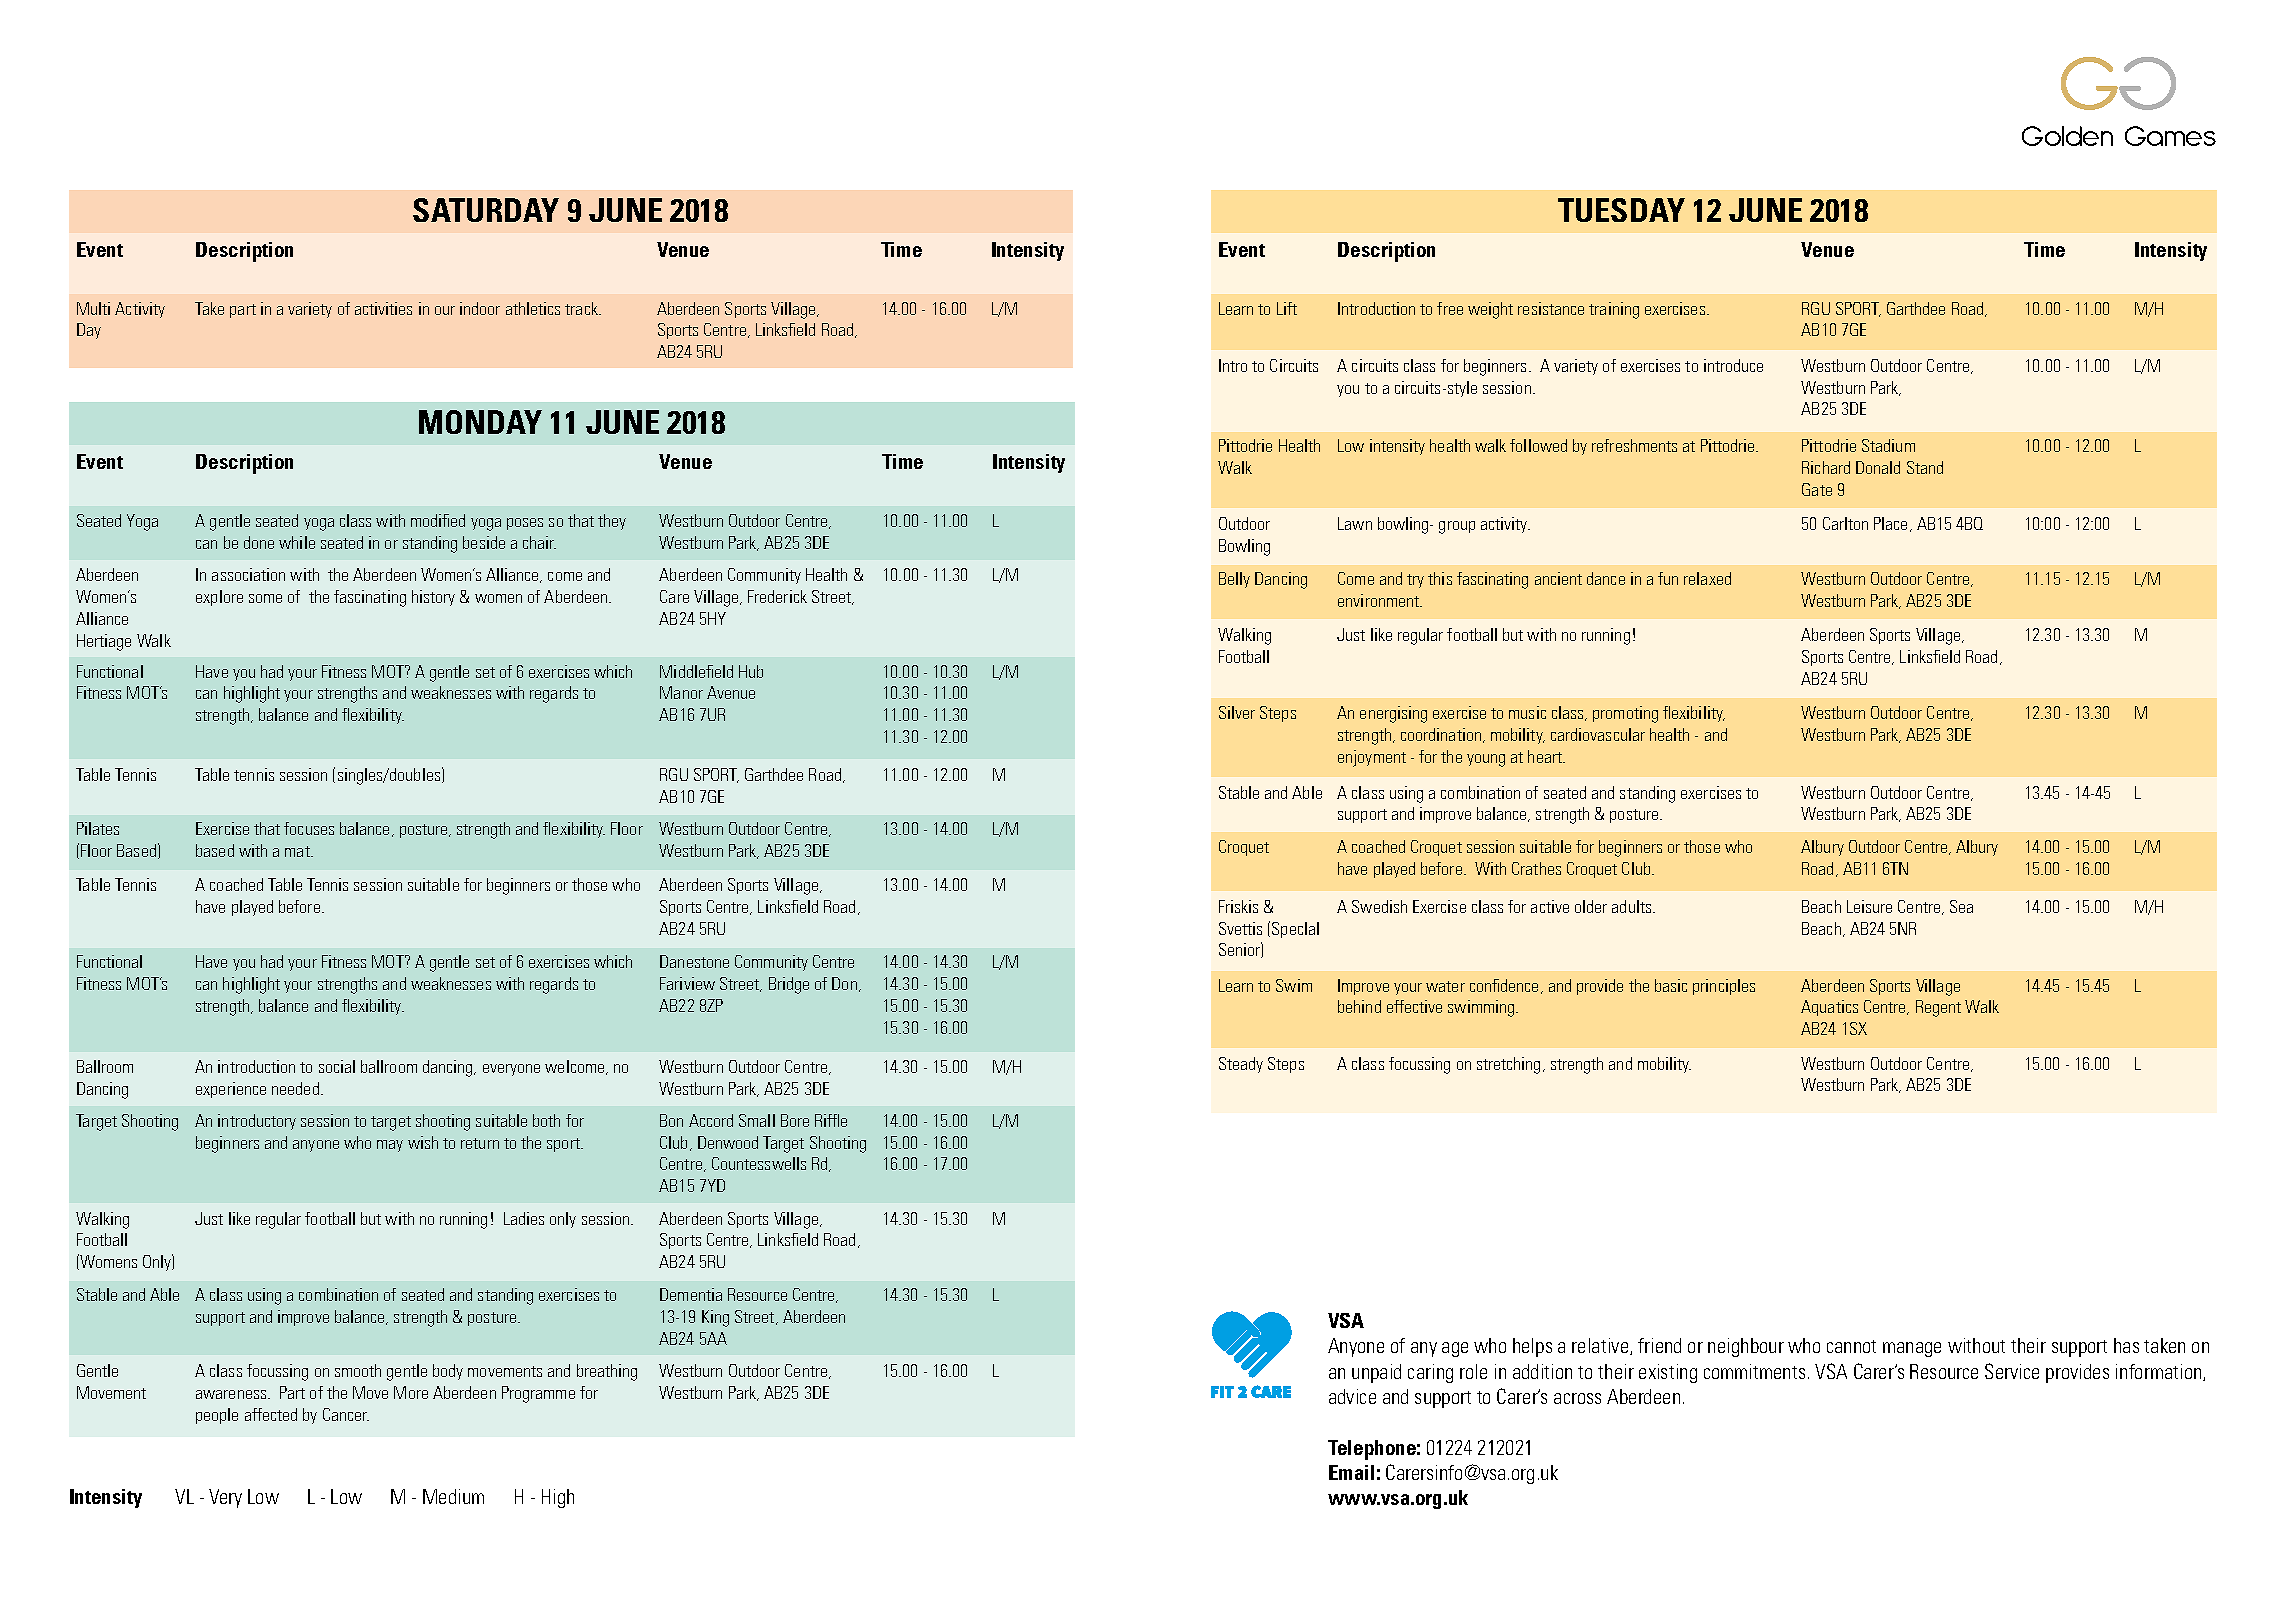 The width and height of the document is (2284, 1615). Describe the element at coordinates (346, 1414) in the document. I see `Cancer` at that location.
